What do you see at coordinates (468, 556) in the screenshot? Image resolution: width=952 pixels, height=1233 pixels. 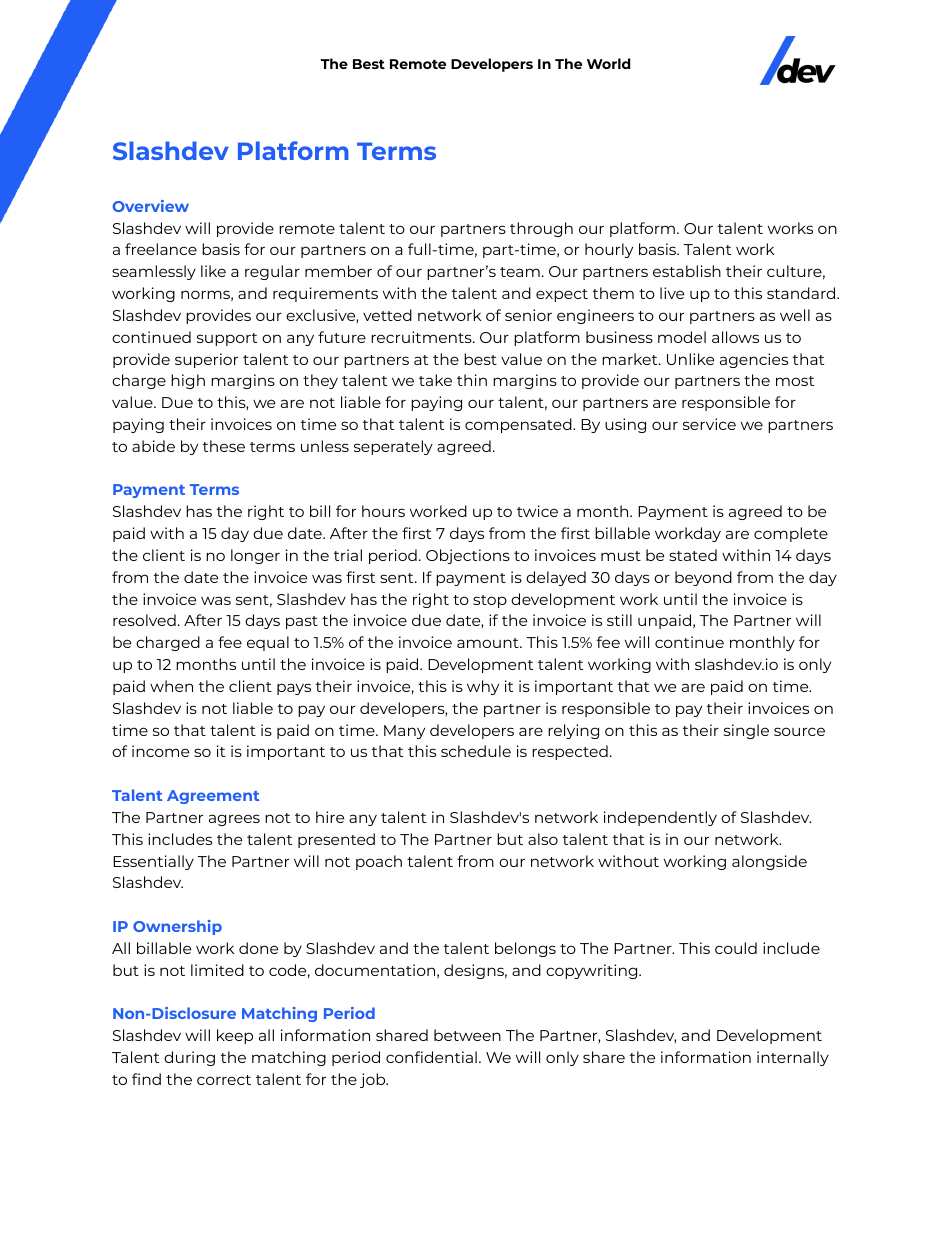 I see `Objections` at bounding box center [468, 556].
